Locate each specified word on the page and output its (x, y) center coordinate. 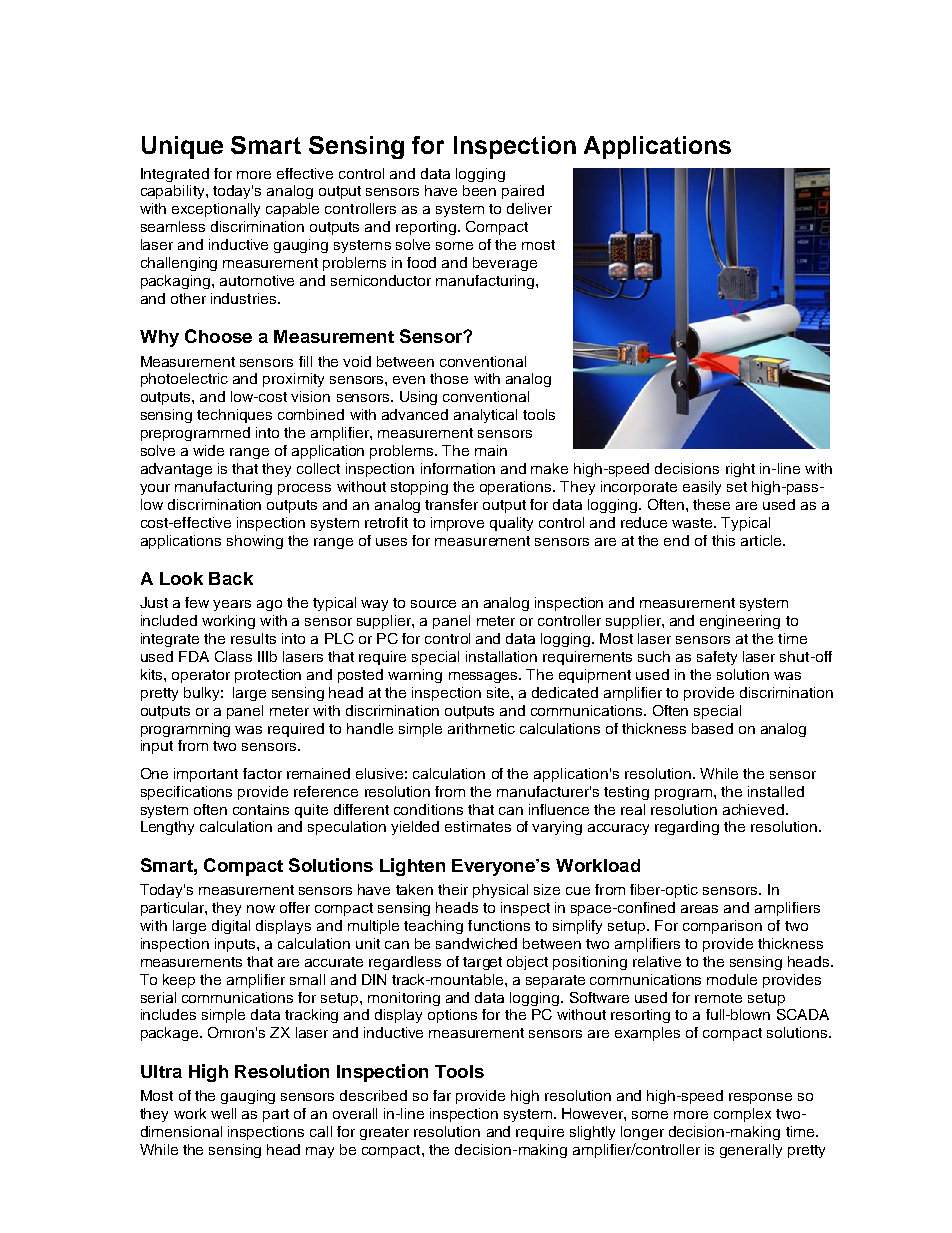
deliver (529, 208)
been (479, 190)
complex (742, 1115)
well (223, 1113)
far (442, 1095)
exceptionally (216, 210)
